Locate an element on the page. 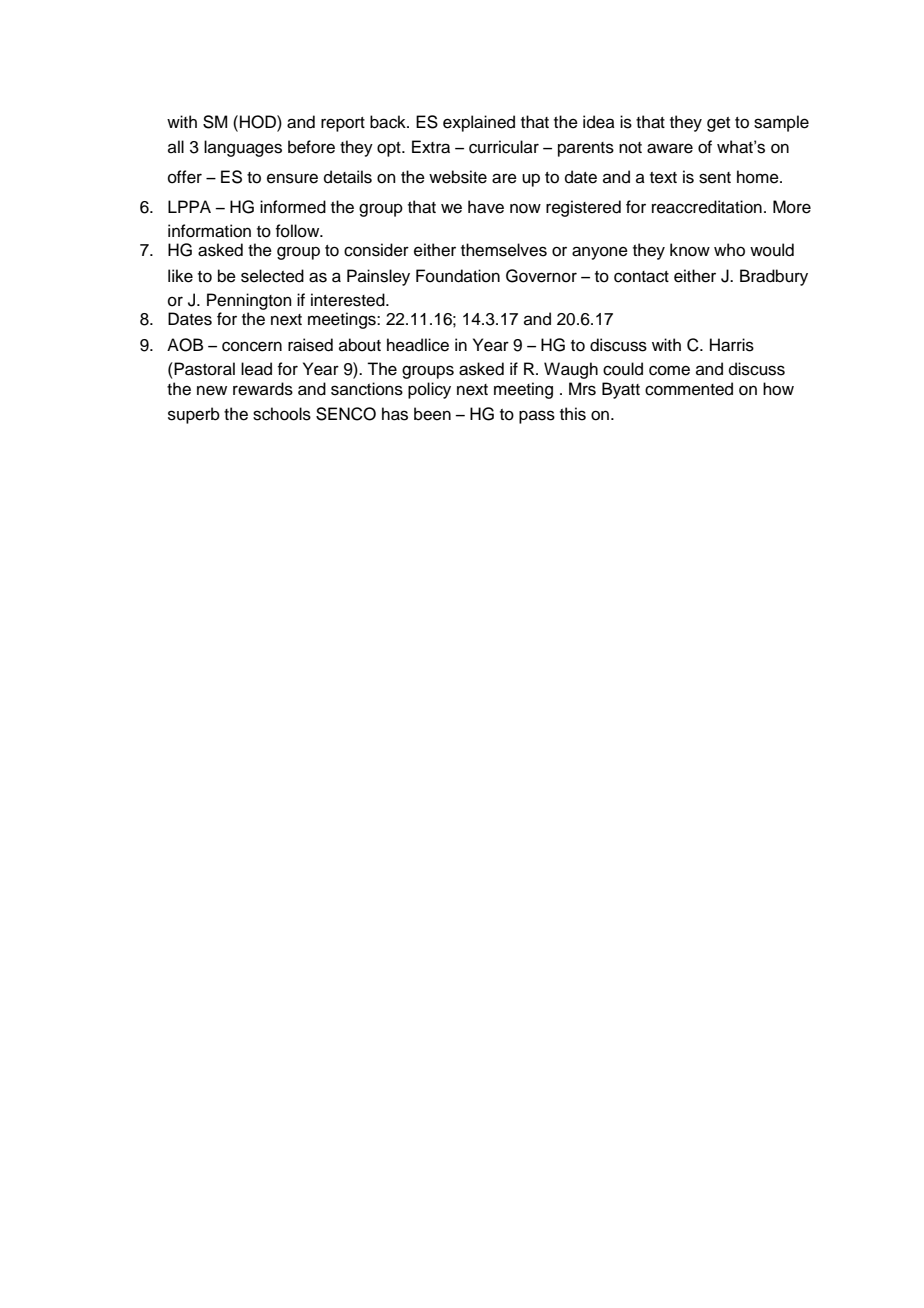  information is located at coordinates (209, 231).
